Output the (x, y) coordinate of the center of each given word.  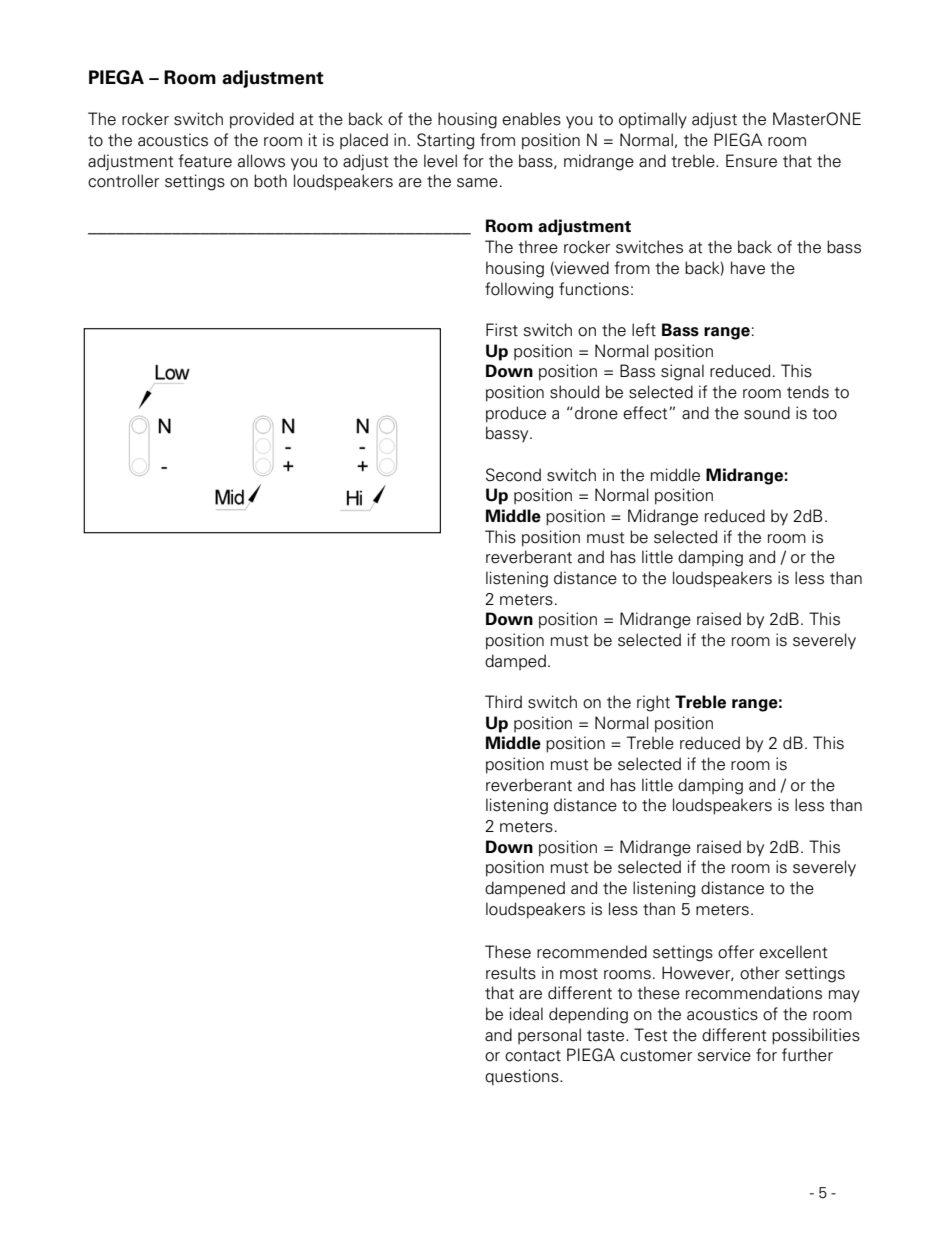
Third (503, 702)
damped (515, 662)
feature (205, 161)
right (653, 703)
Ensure (751, 161)
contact (533, 1056)
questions (523, 1077)
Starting (445, 141)
